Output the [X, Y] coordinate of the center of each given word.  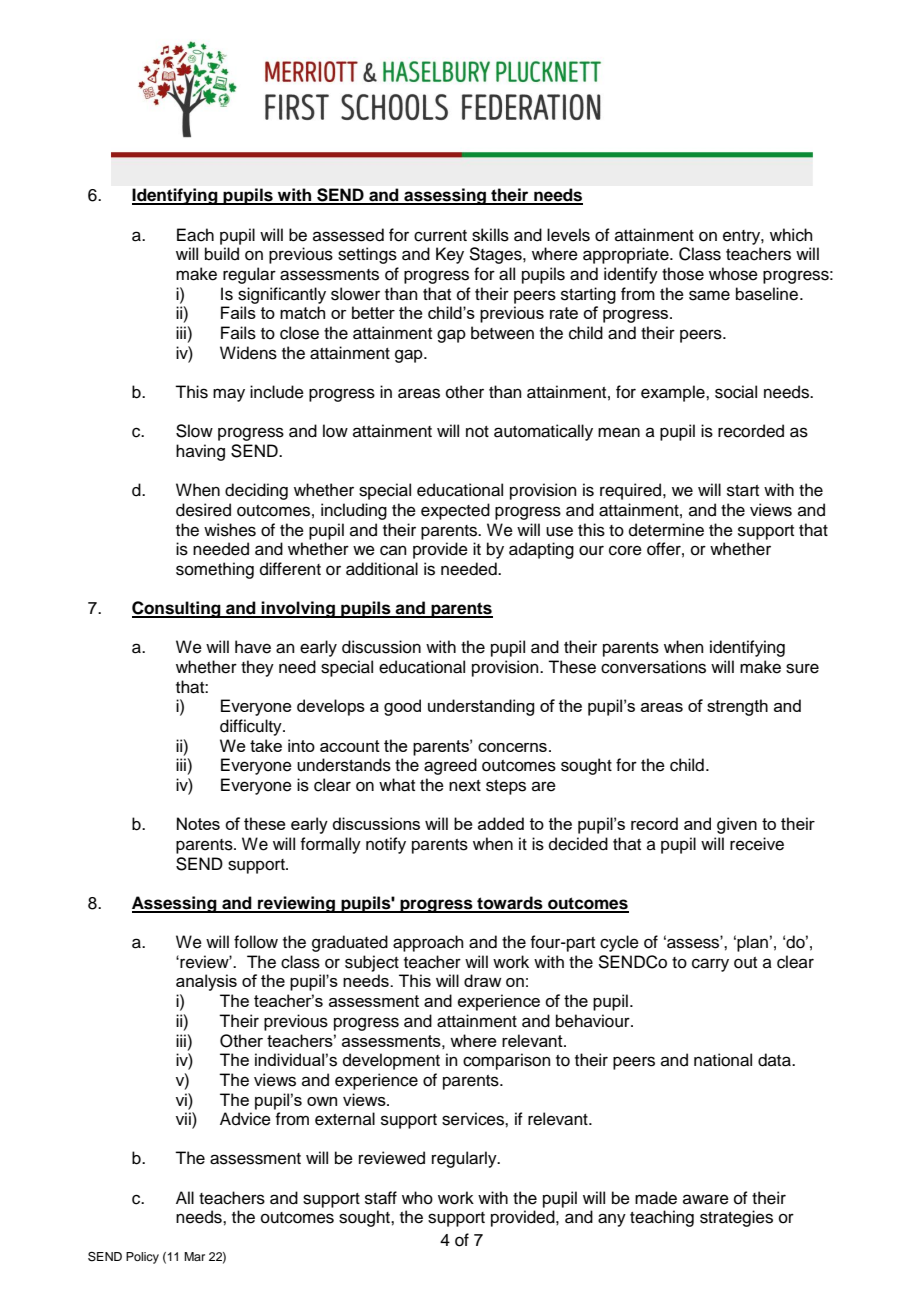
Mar [194, 1256]
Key [450, 255]
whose [733, 274]
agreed [450, 766]
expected [455, 511]
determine [666, 530]
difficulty [252, 727]
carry [710, 965]
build [222, 254]
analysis [206, 982]
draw [482, 980]
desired [203, 510]
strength [737, 707]
